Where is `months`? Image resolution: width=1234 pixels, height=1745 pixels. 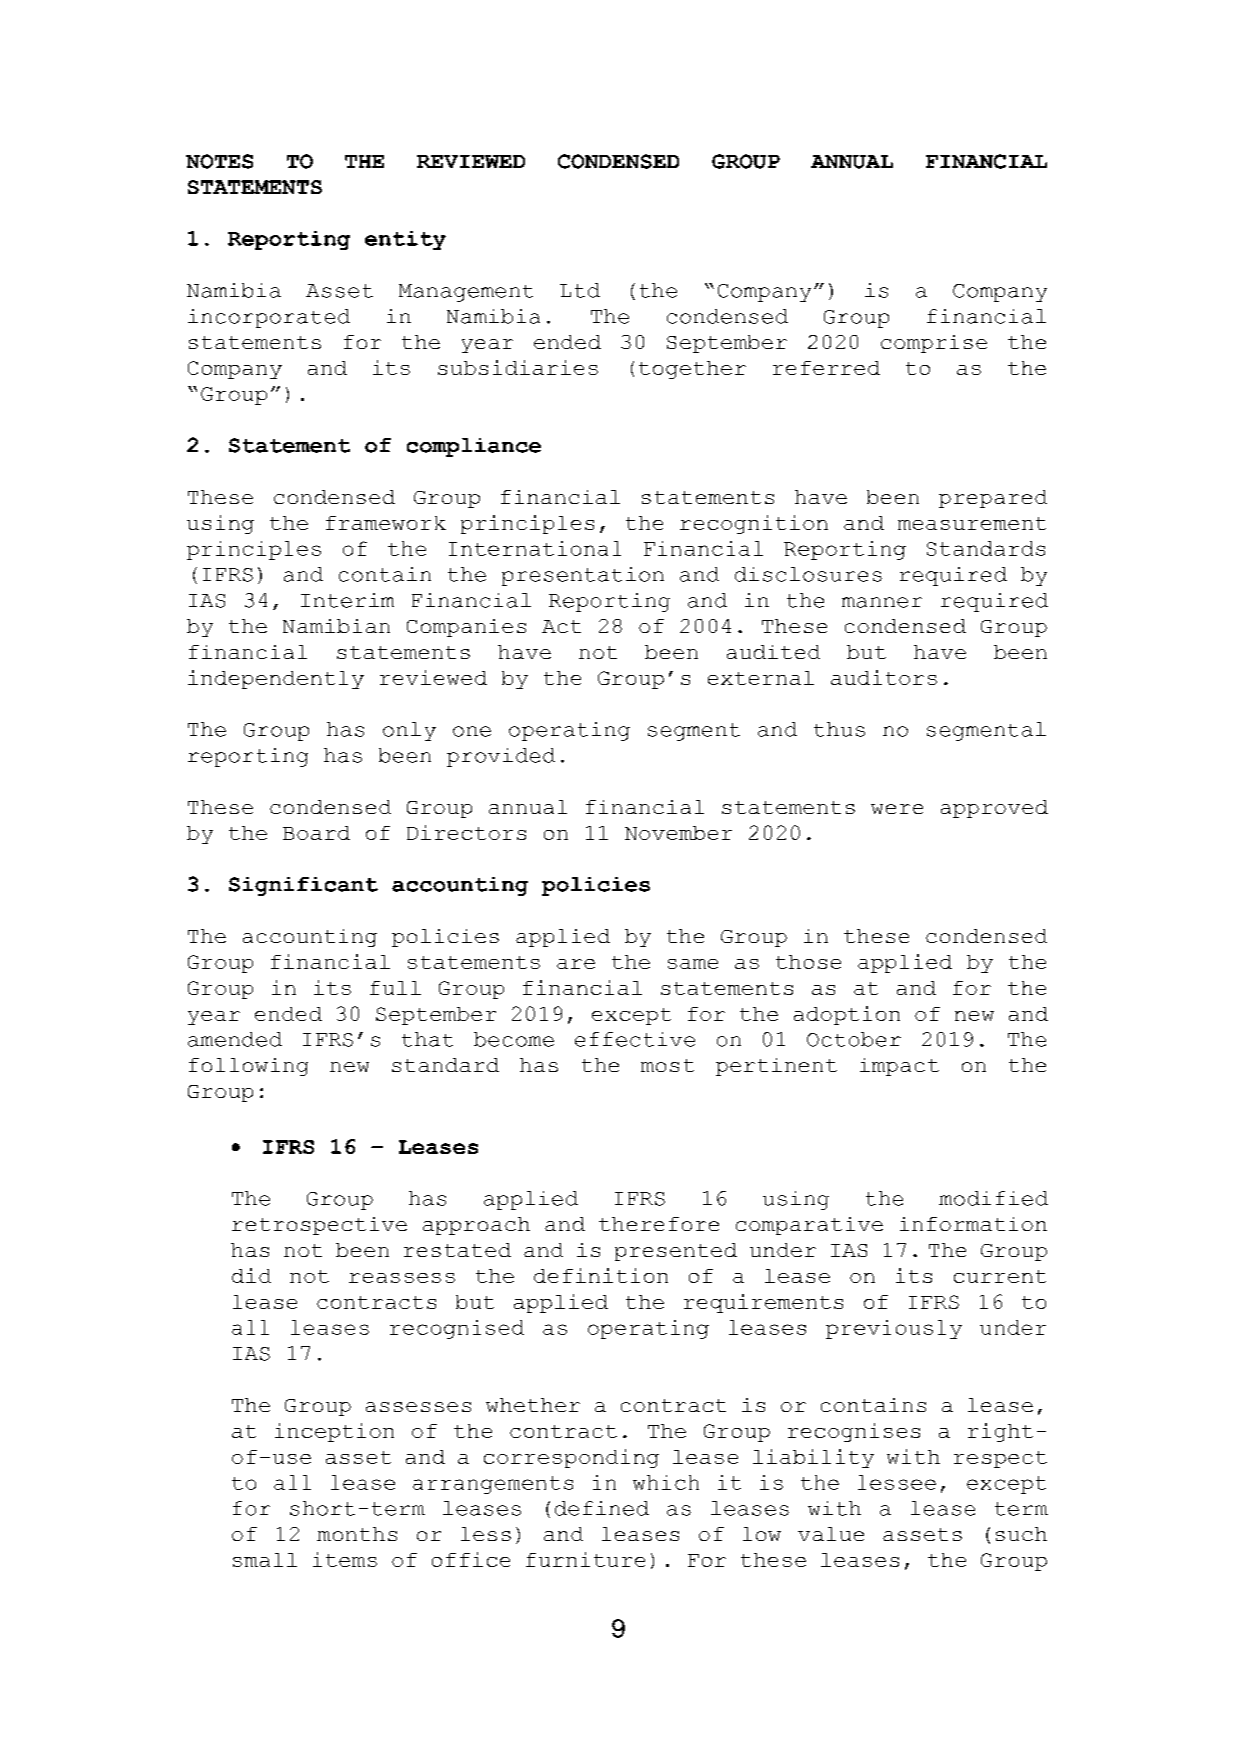 months is located at coordinates (357, 1534).
